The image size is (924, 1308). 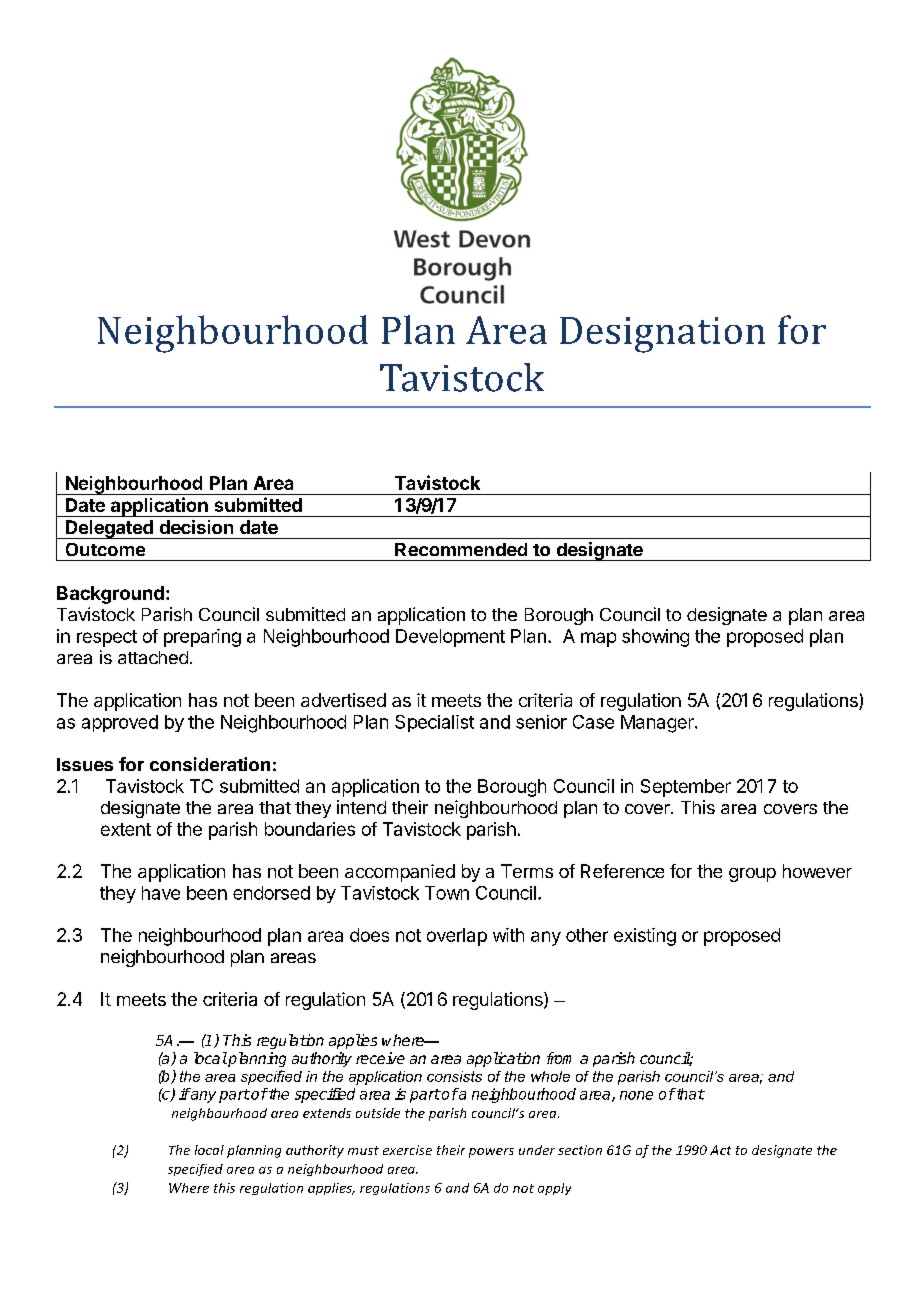 What do you see at coordinates (655, 638) in the screenshot?
I see `showing` at bounding box center [655, 638].
